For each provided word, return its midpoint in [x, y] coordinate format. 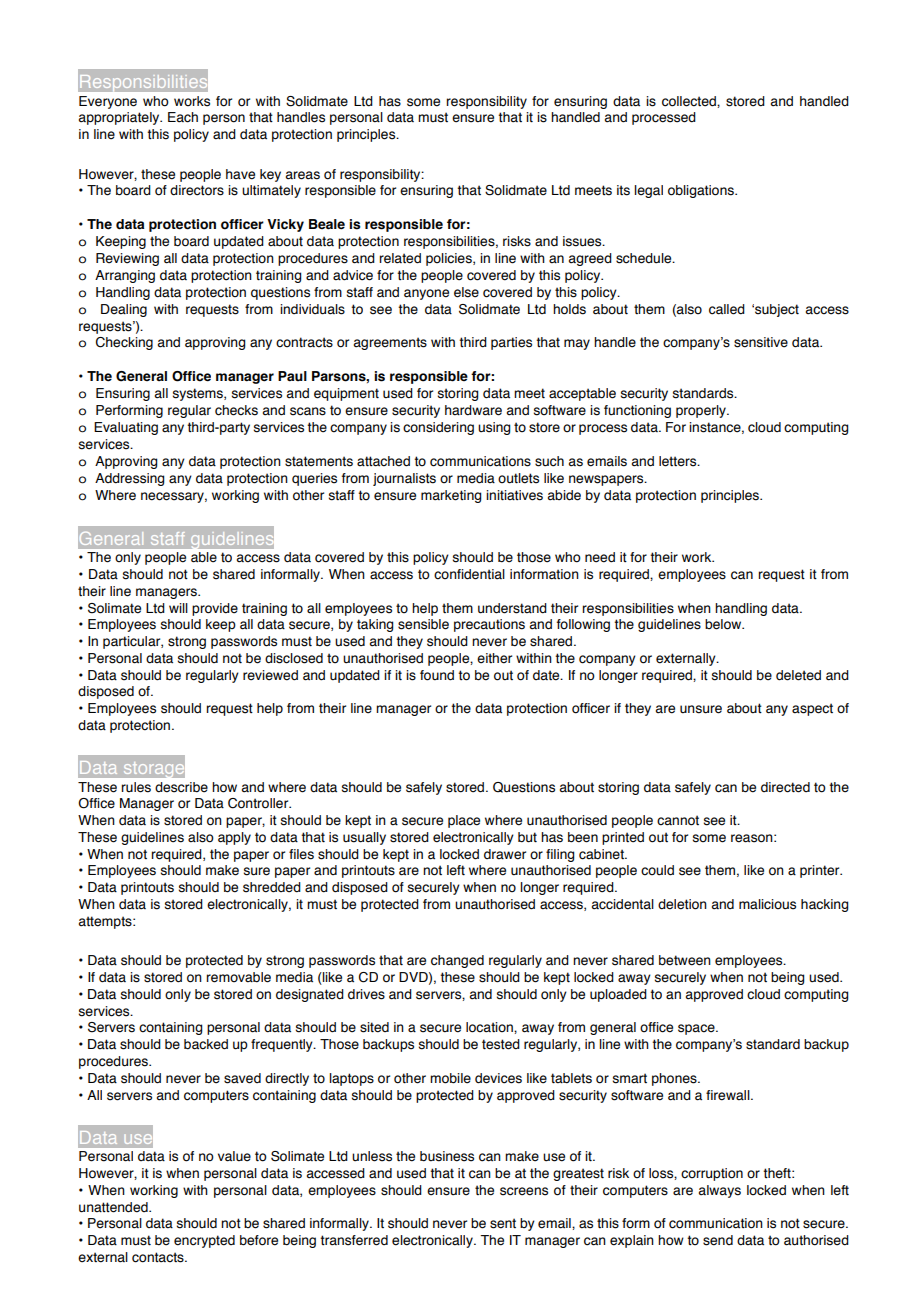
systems [199, 394]
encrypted [204, 1241]
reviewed [270, 675]
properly [702, 411]
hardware [473, 410]
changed [457, 961]
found [437, 675]
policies [450, 259]
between [685, 960]
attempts [106, 922]
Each [183, 117]
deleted [798, 675]
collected [690, 101]
